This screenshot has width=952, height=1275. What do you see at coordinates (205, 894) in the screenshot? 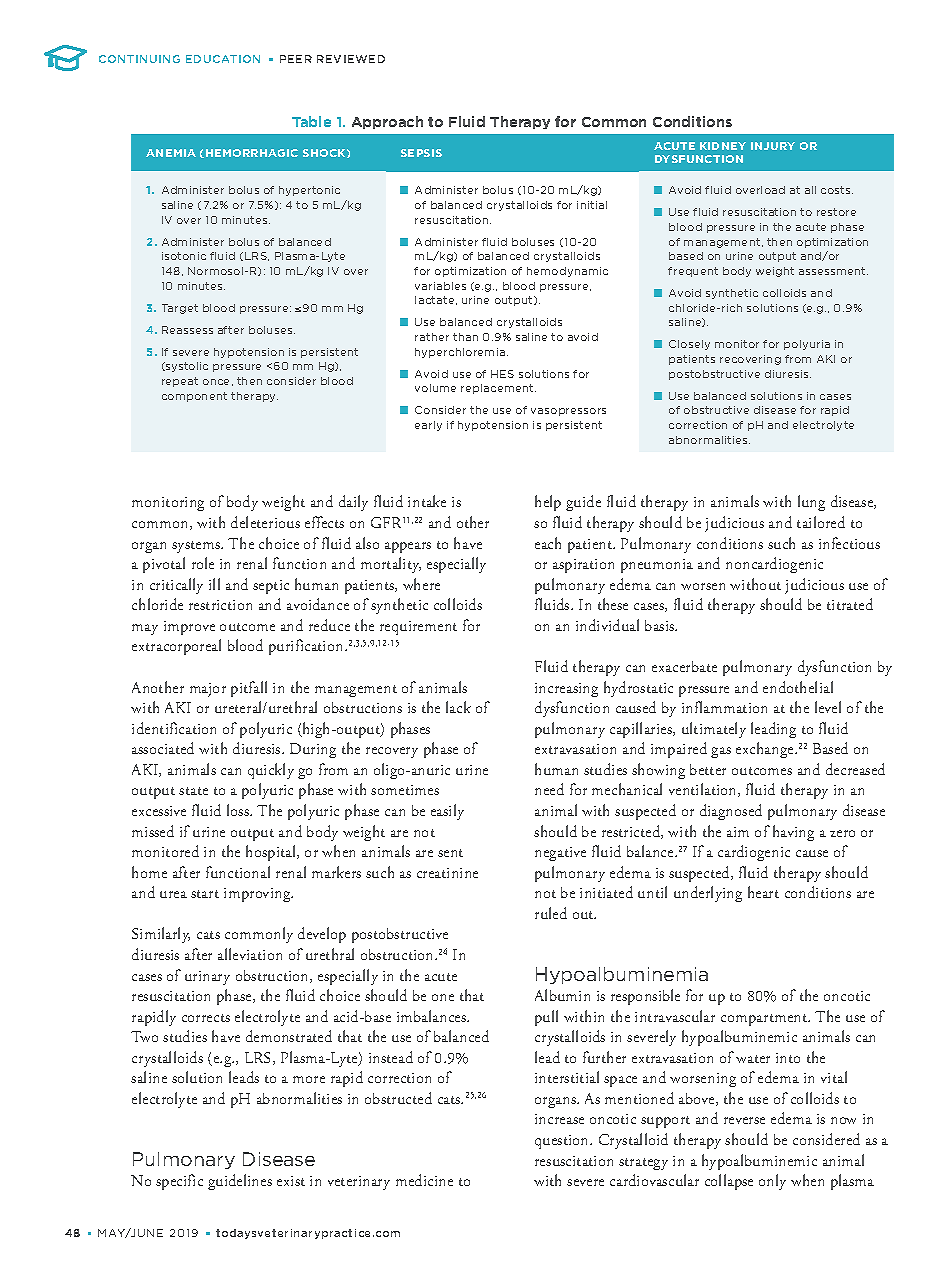
I see `start` at bounding box center [205, 894].
